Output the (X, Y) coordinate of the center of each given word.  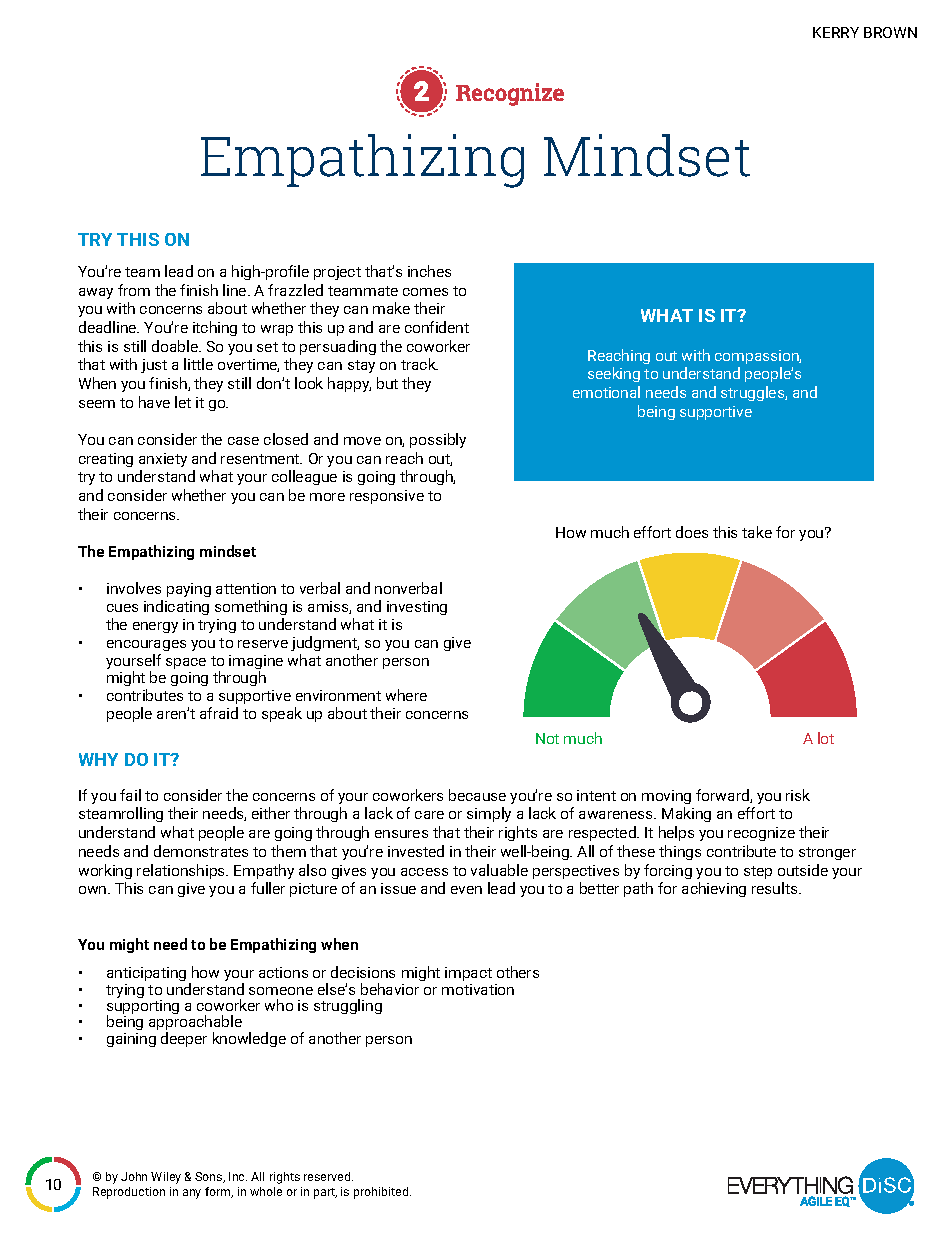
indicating (176, 607)
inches (429, 271)
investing (417, 608)
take (757, 532)
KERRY (836, 32)
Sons (210, 1177)
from (134, 290)
